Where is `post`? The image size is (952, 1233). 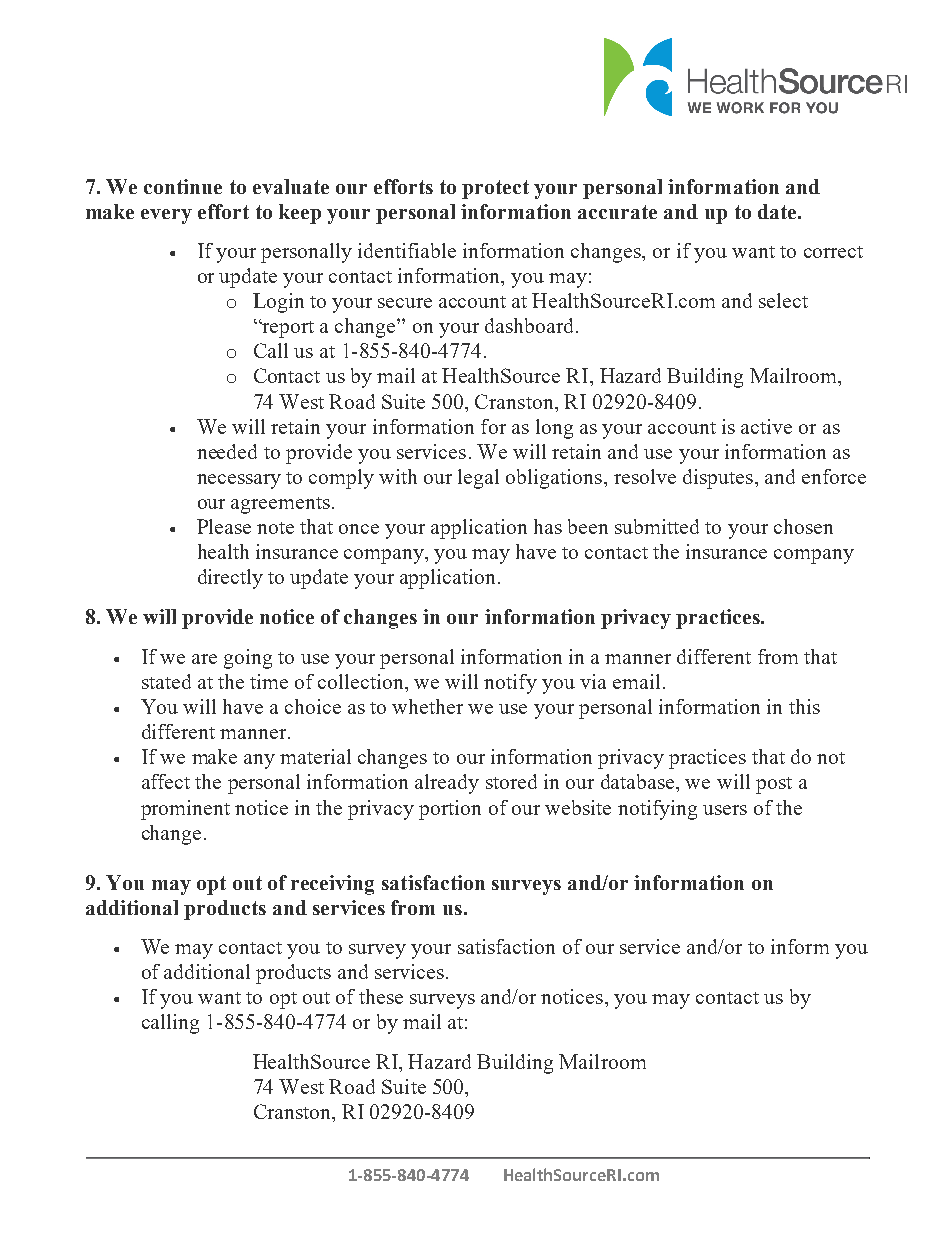 post is located at coordinates (774, 785).
